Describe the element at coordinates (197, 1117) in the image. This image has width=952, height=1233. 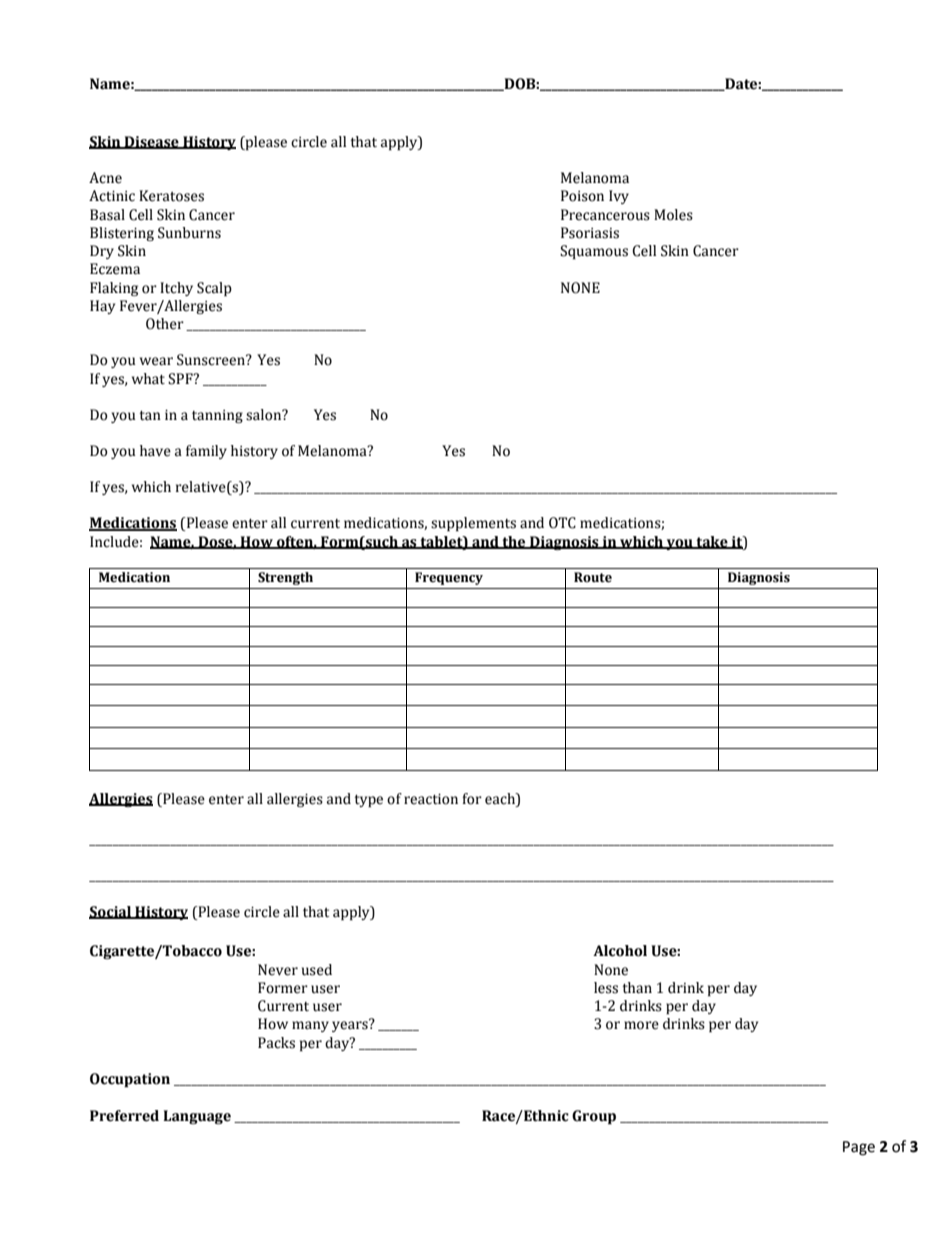
I see `Language` at that location.
